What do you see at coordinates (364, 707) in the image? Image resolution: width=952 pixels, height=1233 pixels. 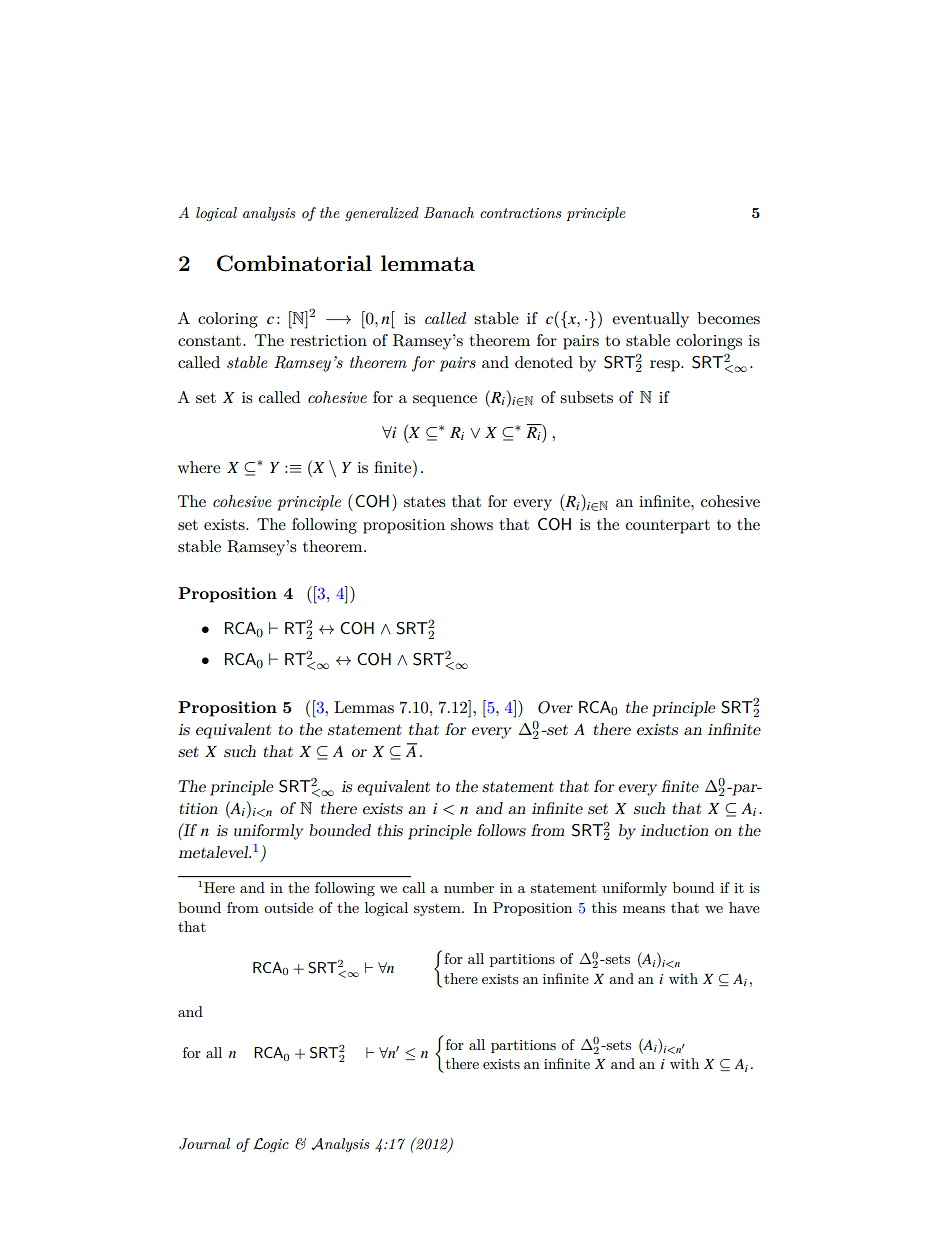 I see `Lemmas` at bounding box center [364, 707].
